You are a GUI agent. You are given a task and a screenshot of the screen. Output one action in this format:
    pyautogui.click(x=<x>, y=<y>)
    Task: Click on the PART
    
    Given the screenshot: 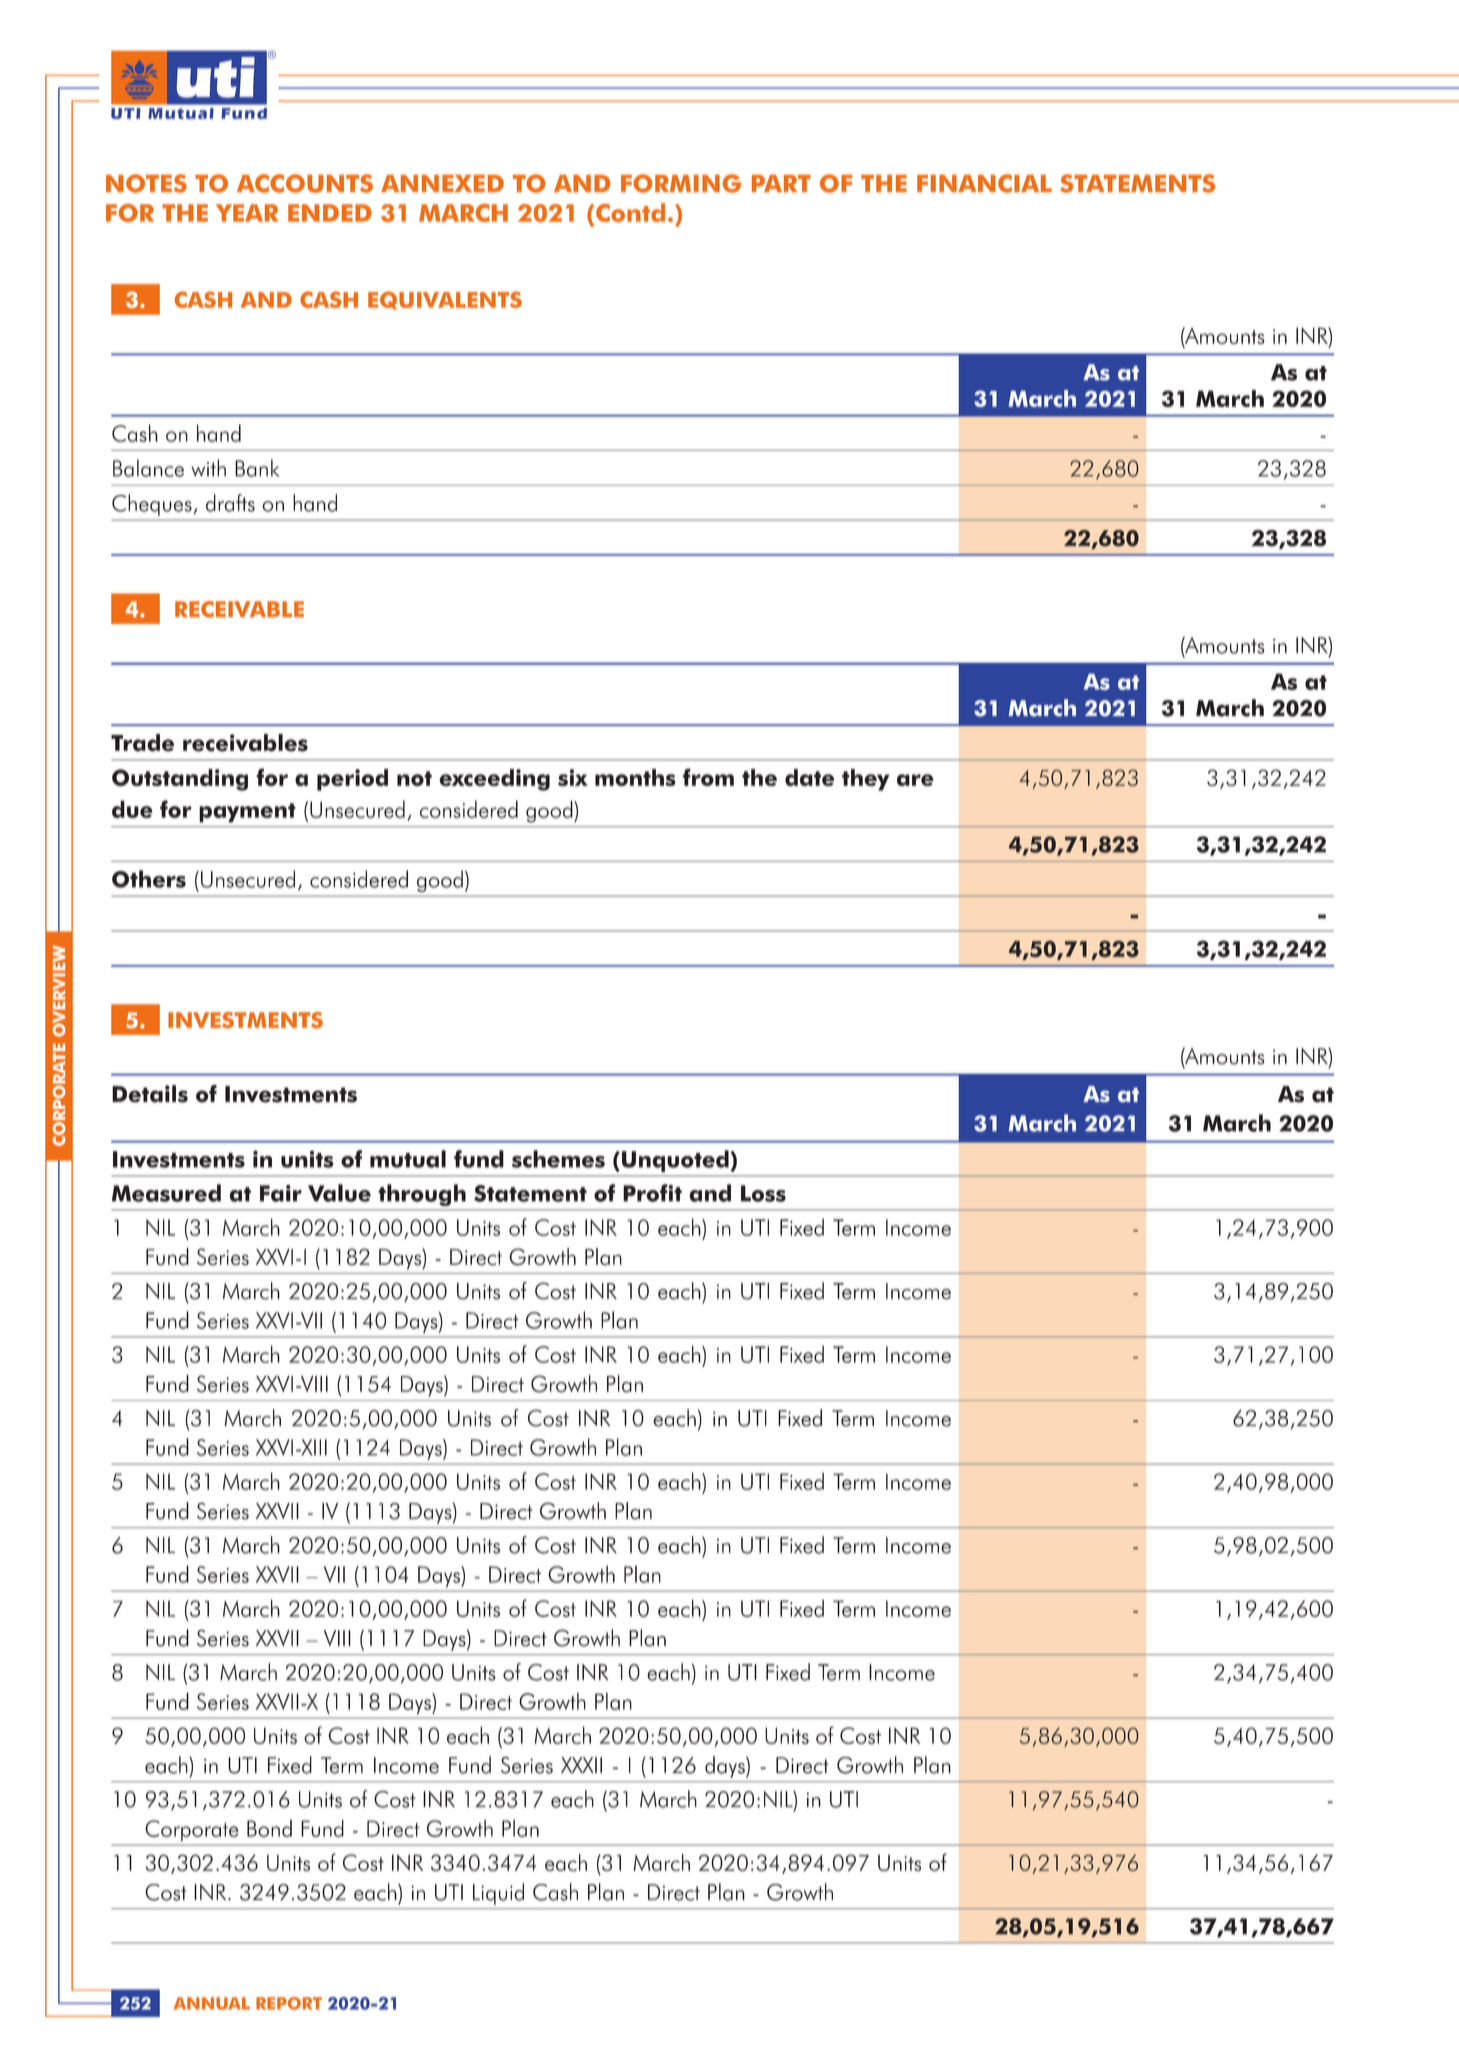 What is the action you would take?
    pyautogui.click(x=781, y=183)
